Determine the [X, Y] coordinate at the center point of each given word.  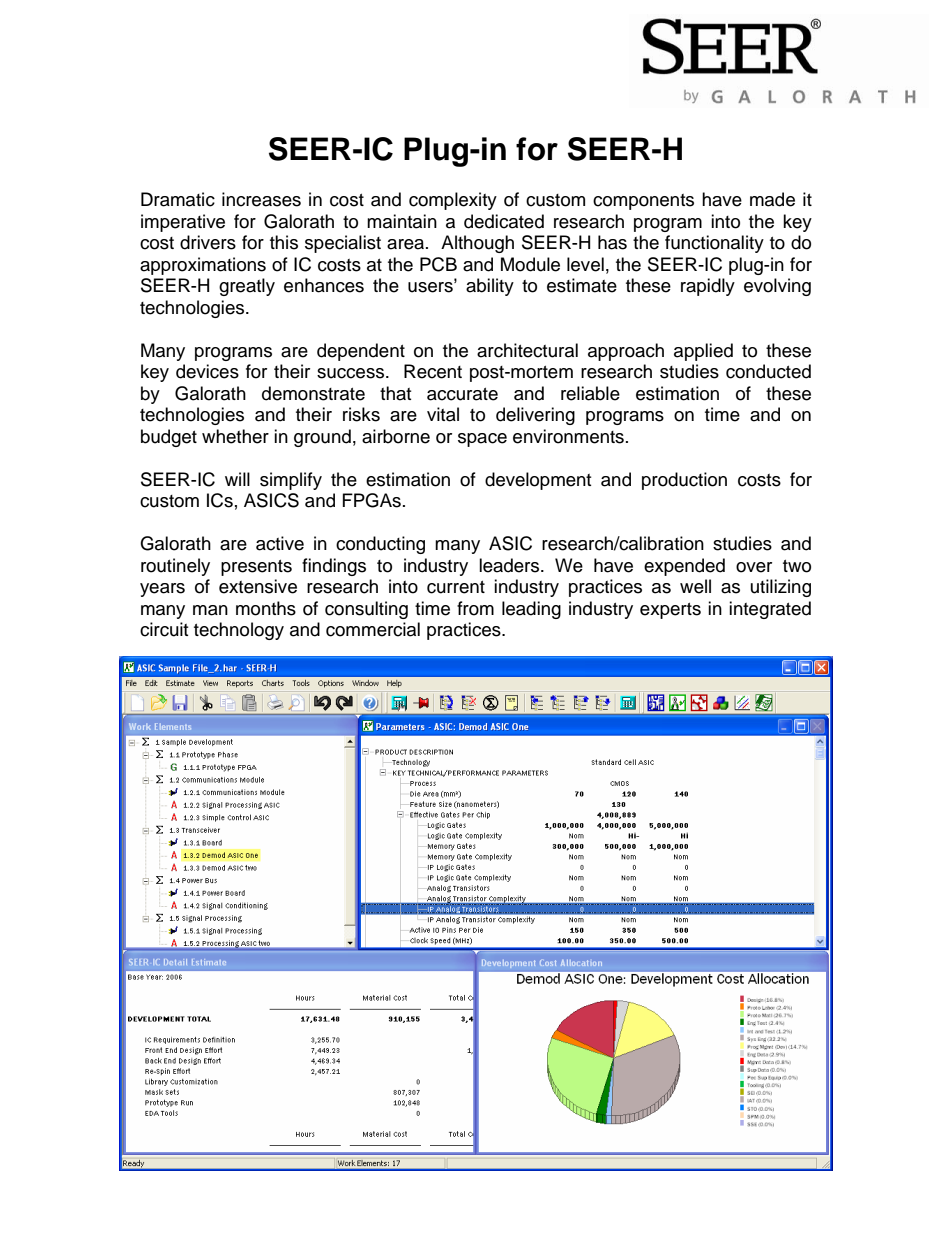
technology [239, 631]
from [475, 608]
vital [443, 414]
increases [261, 199]
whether [235, 436]
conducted [768, 371]
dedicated [504, 221]
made [772, 199]
